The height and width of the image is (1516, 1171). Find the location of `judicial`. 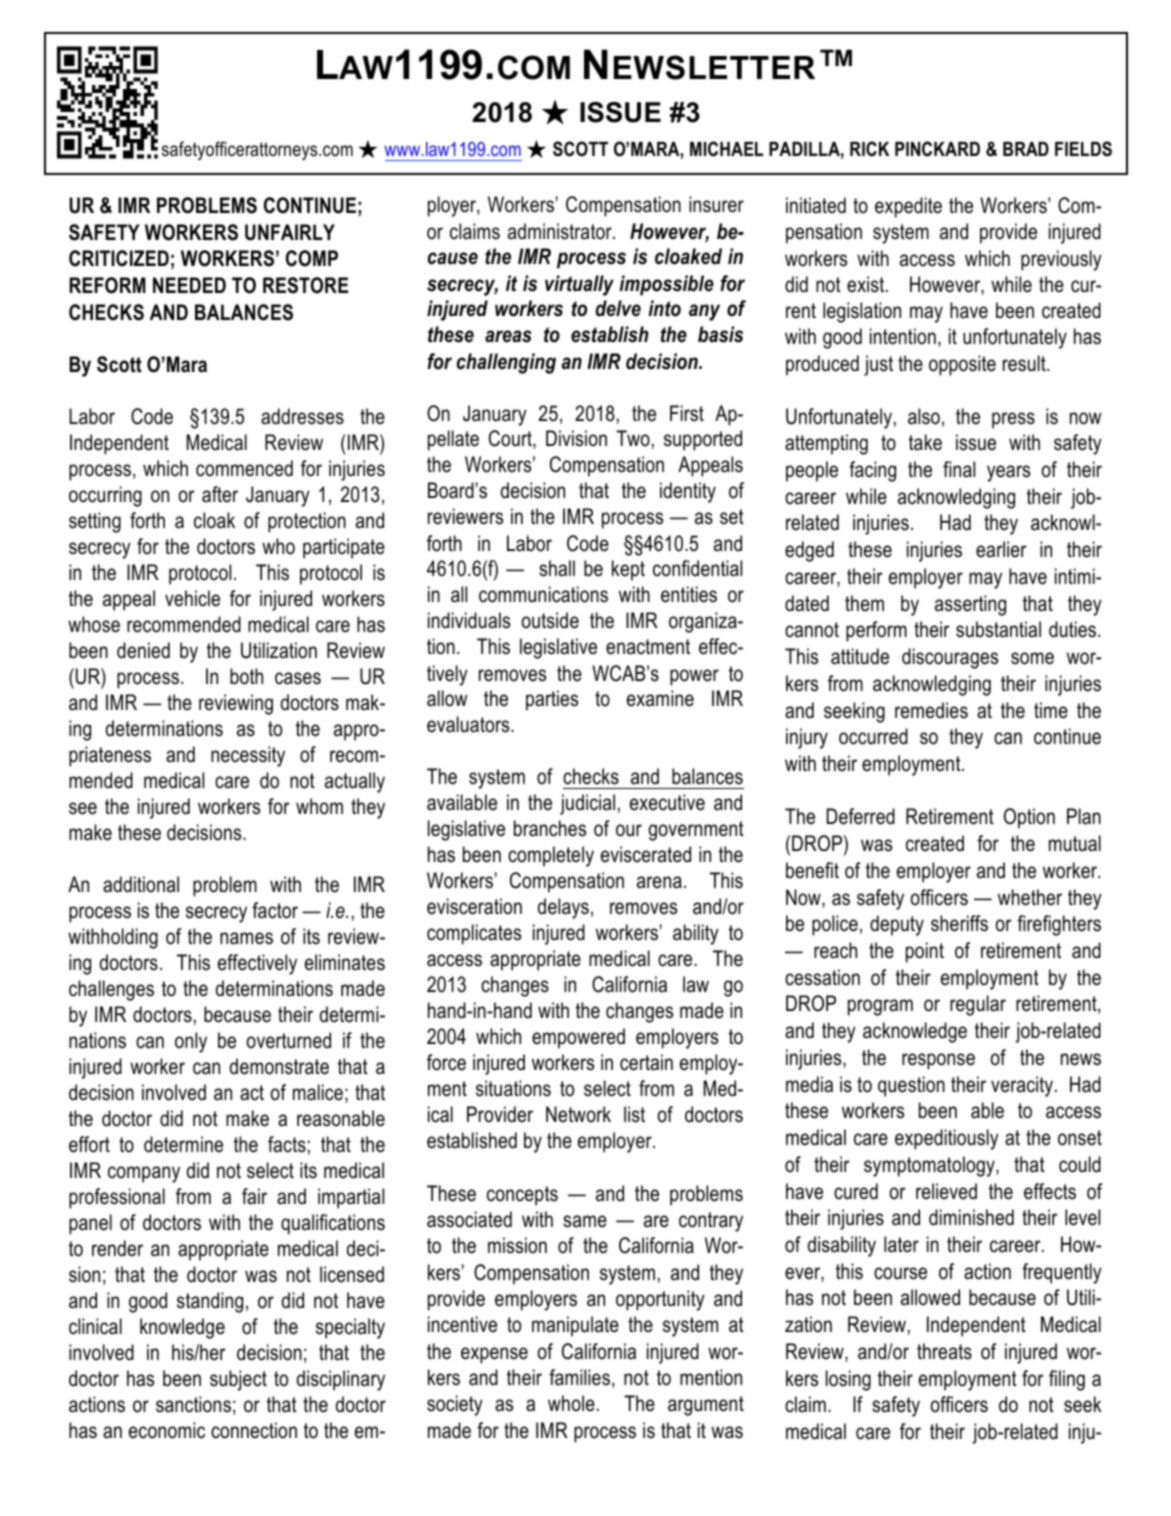

judicial is located at coordinates (587, 804).
